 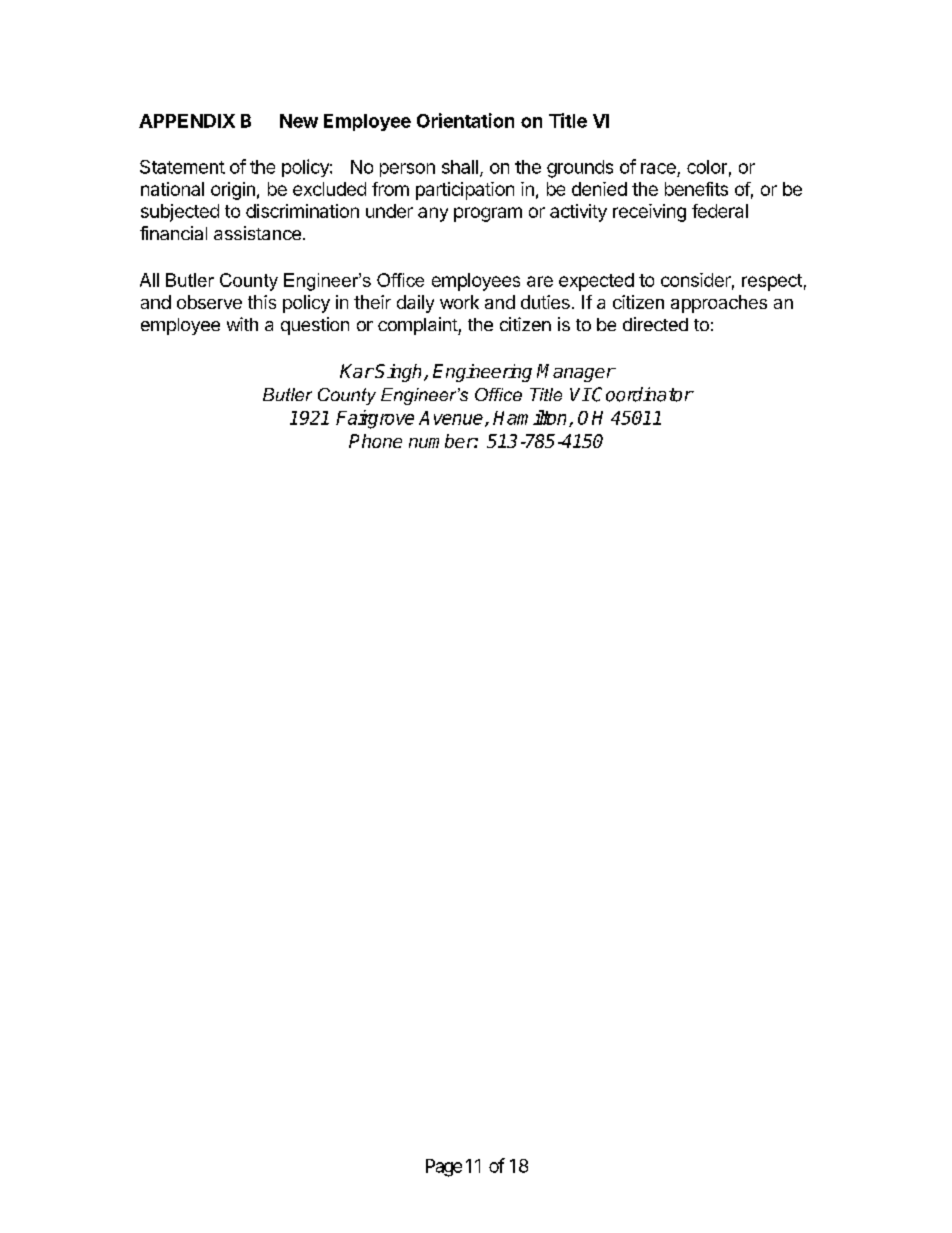 I want to click on Singh, so click(x=400, y=373).
